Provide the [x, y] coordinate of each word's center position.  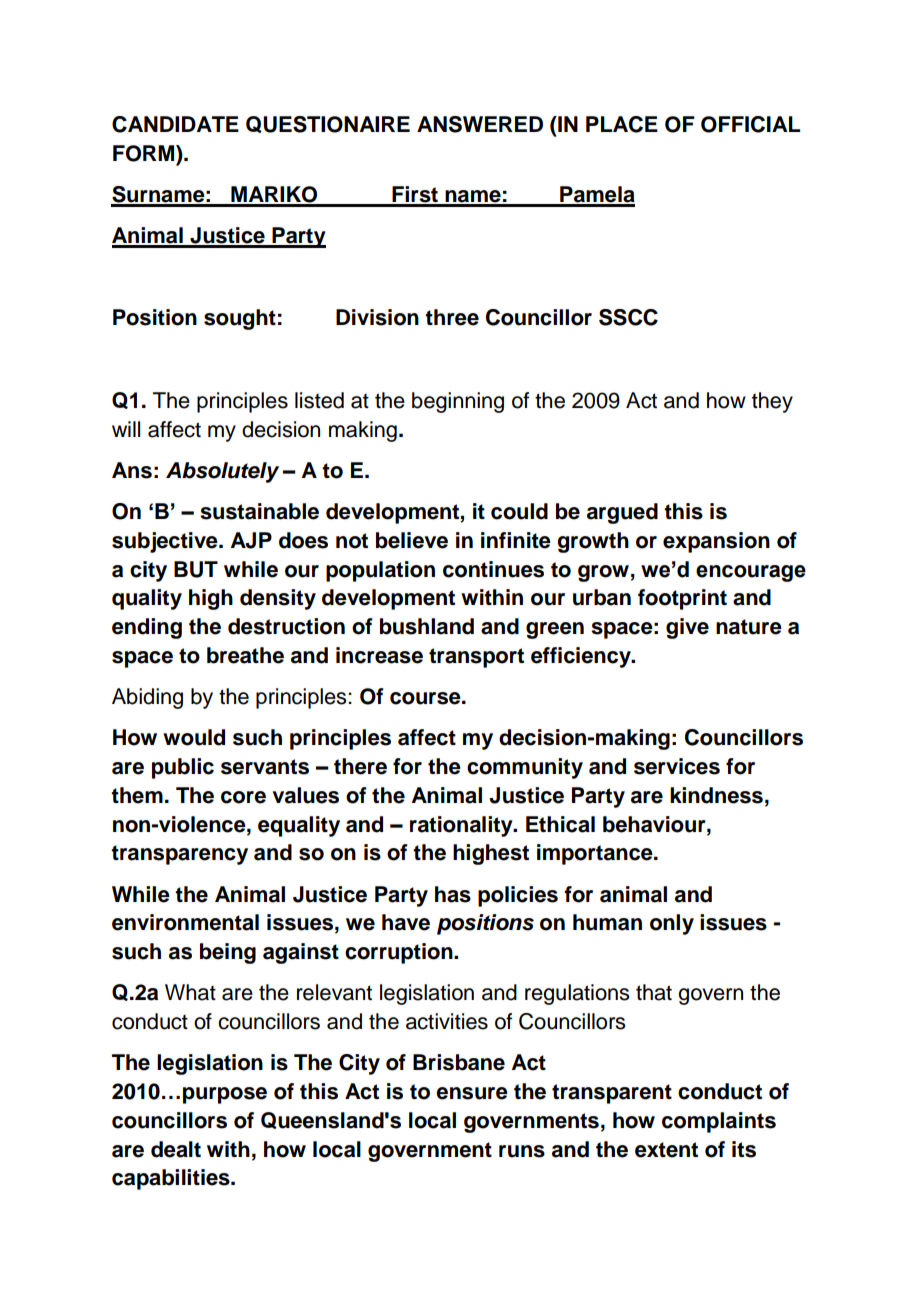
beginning [458, 402]
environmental [185, 922]
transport [476, 658]
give [687, 628]
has [453, 894]
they [772, 402]
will [126, 429]
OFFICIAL [750, 124]
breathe [245, 655]
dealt [176, 1149]
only [672, 924]
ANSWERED [480, 124]
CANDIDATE [175, 124]
